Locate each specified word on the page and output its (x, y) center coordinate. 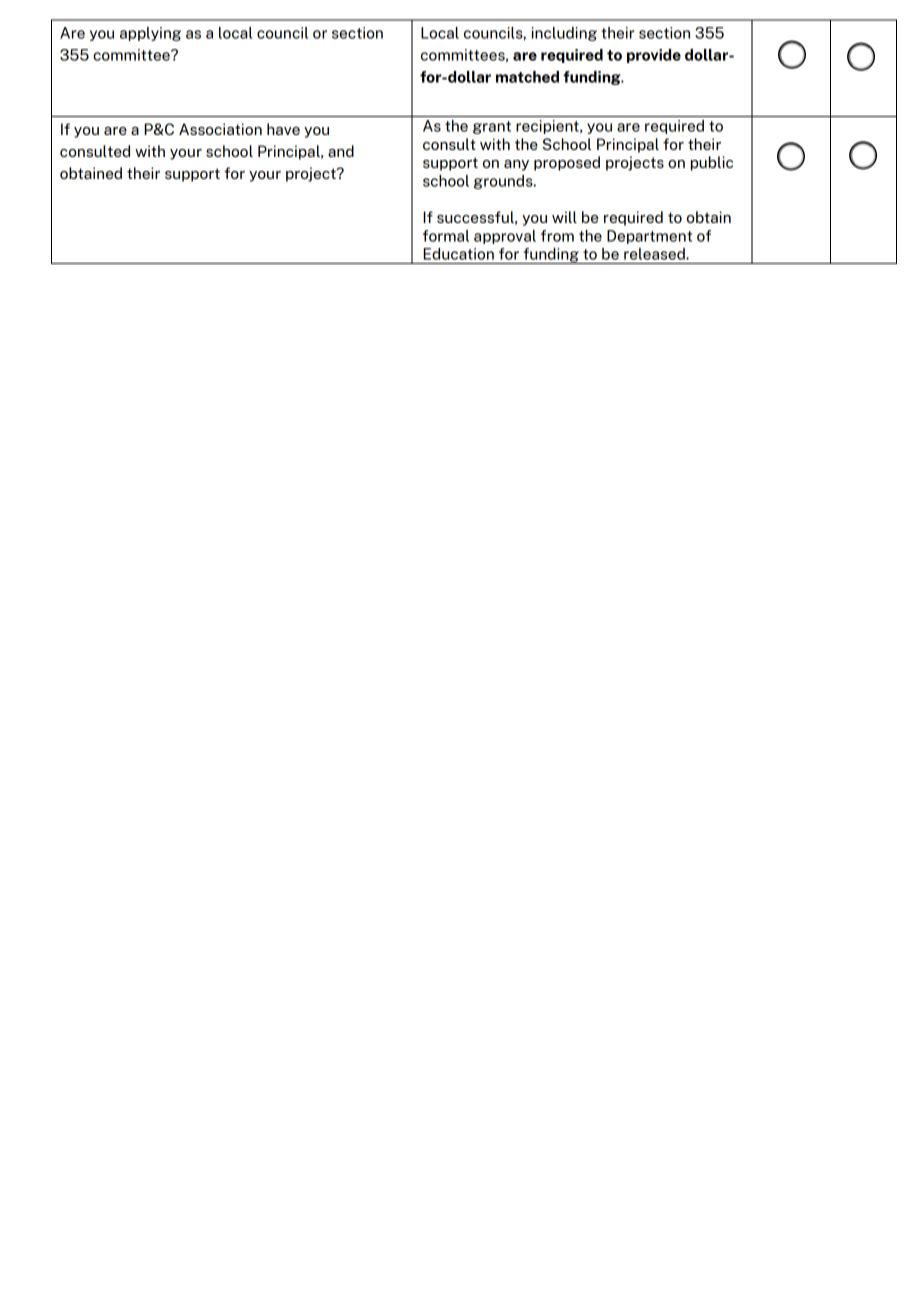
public (712, 163)
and (341, 151)
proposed (567, 163)
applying (150, 34)
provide (654, 56)
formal (446, 236)
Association (220, 129)
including (564, 34)
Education (458, 254)
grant (492, 127)
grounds (504, 182)
